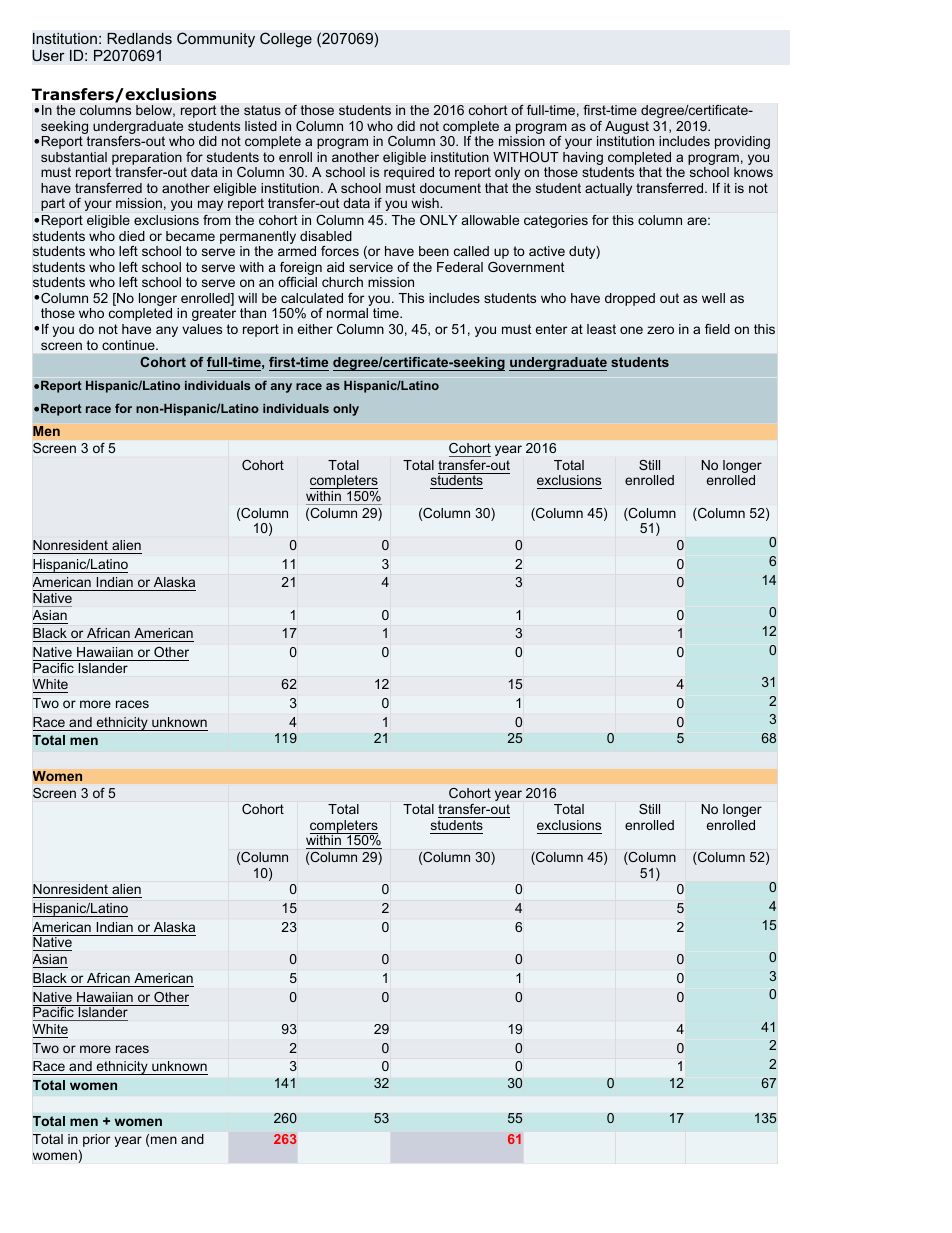 The width and height of the screenshot is (952, 1233). Describe the element at coordinates (202, 329) in the screenshot. I see `values` at that location.
